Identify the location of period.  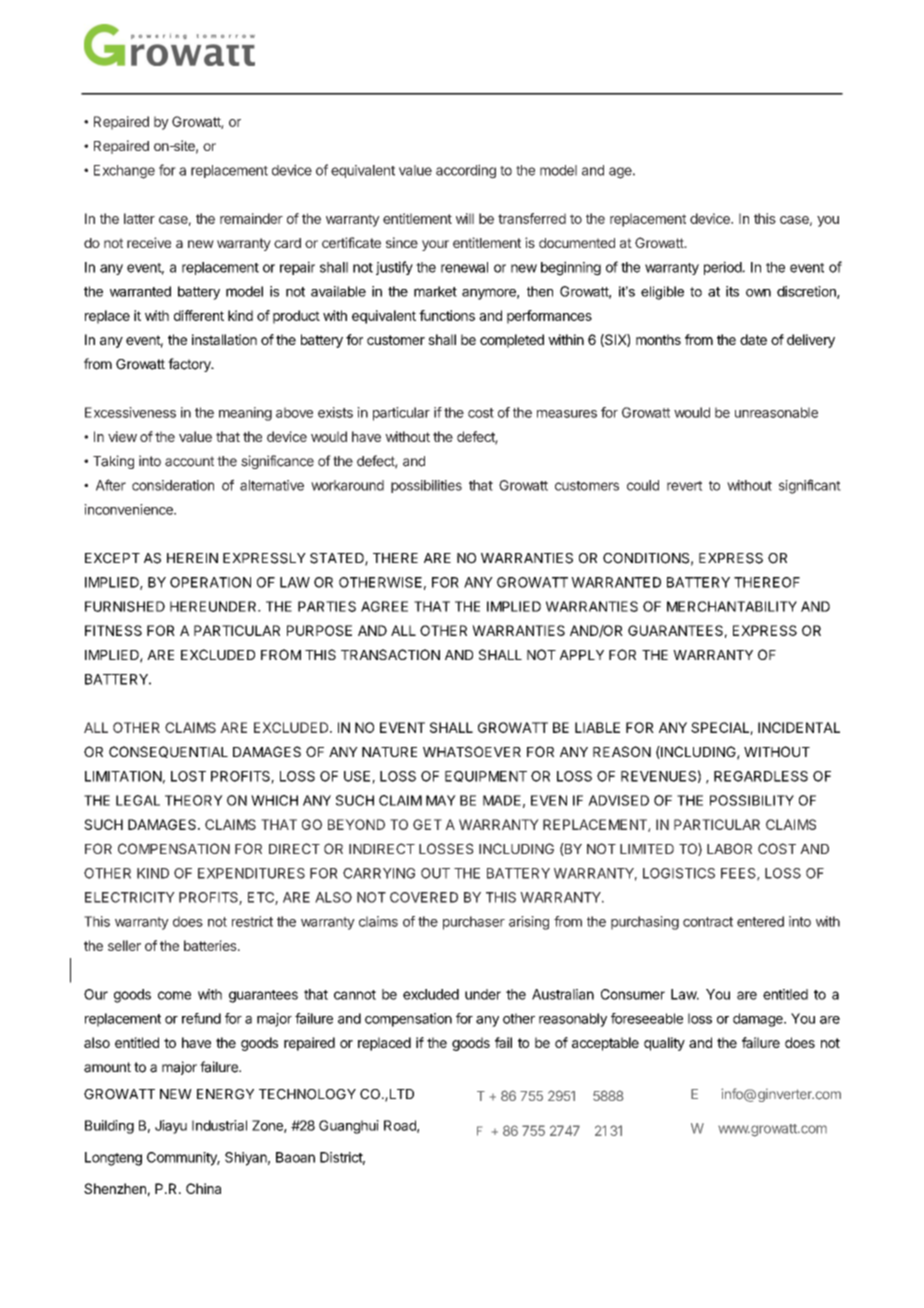
(723, 268).
